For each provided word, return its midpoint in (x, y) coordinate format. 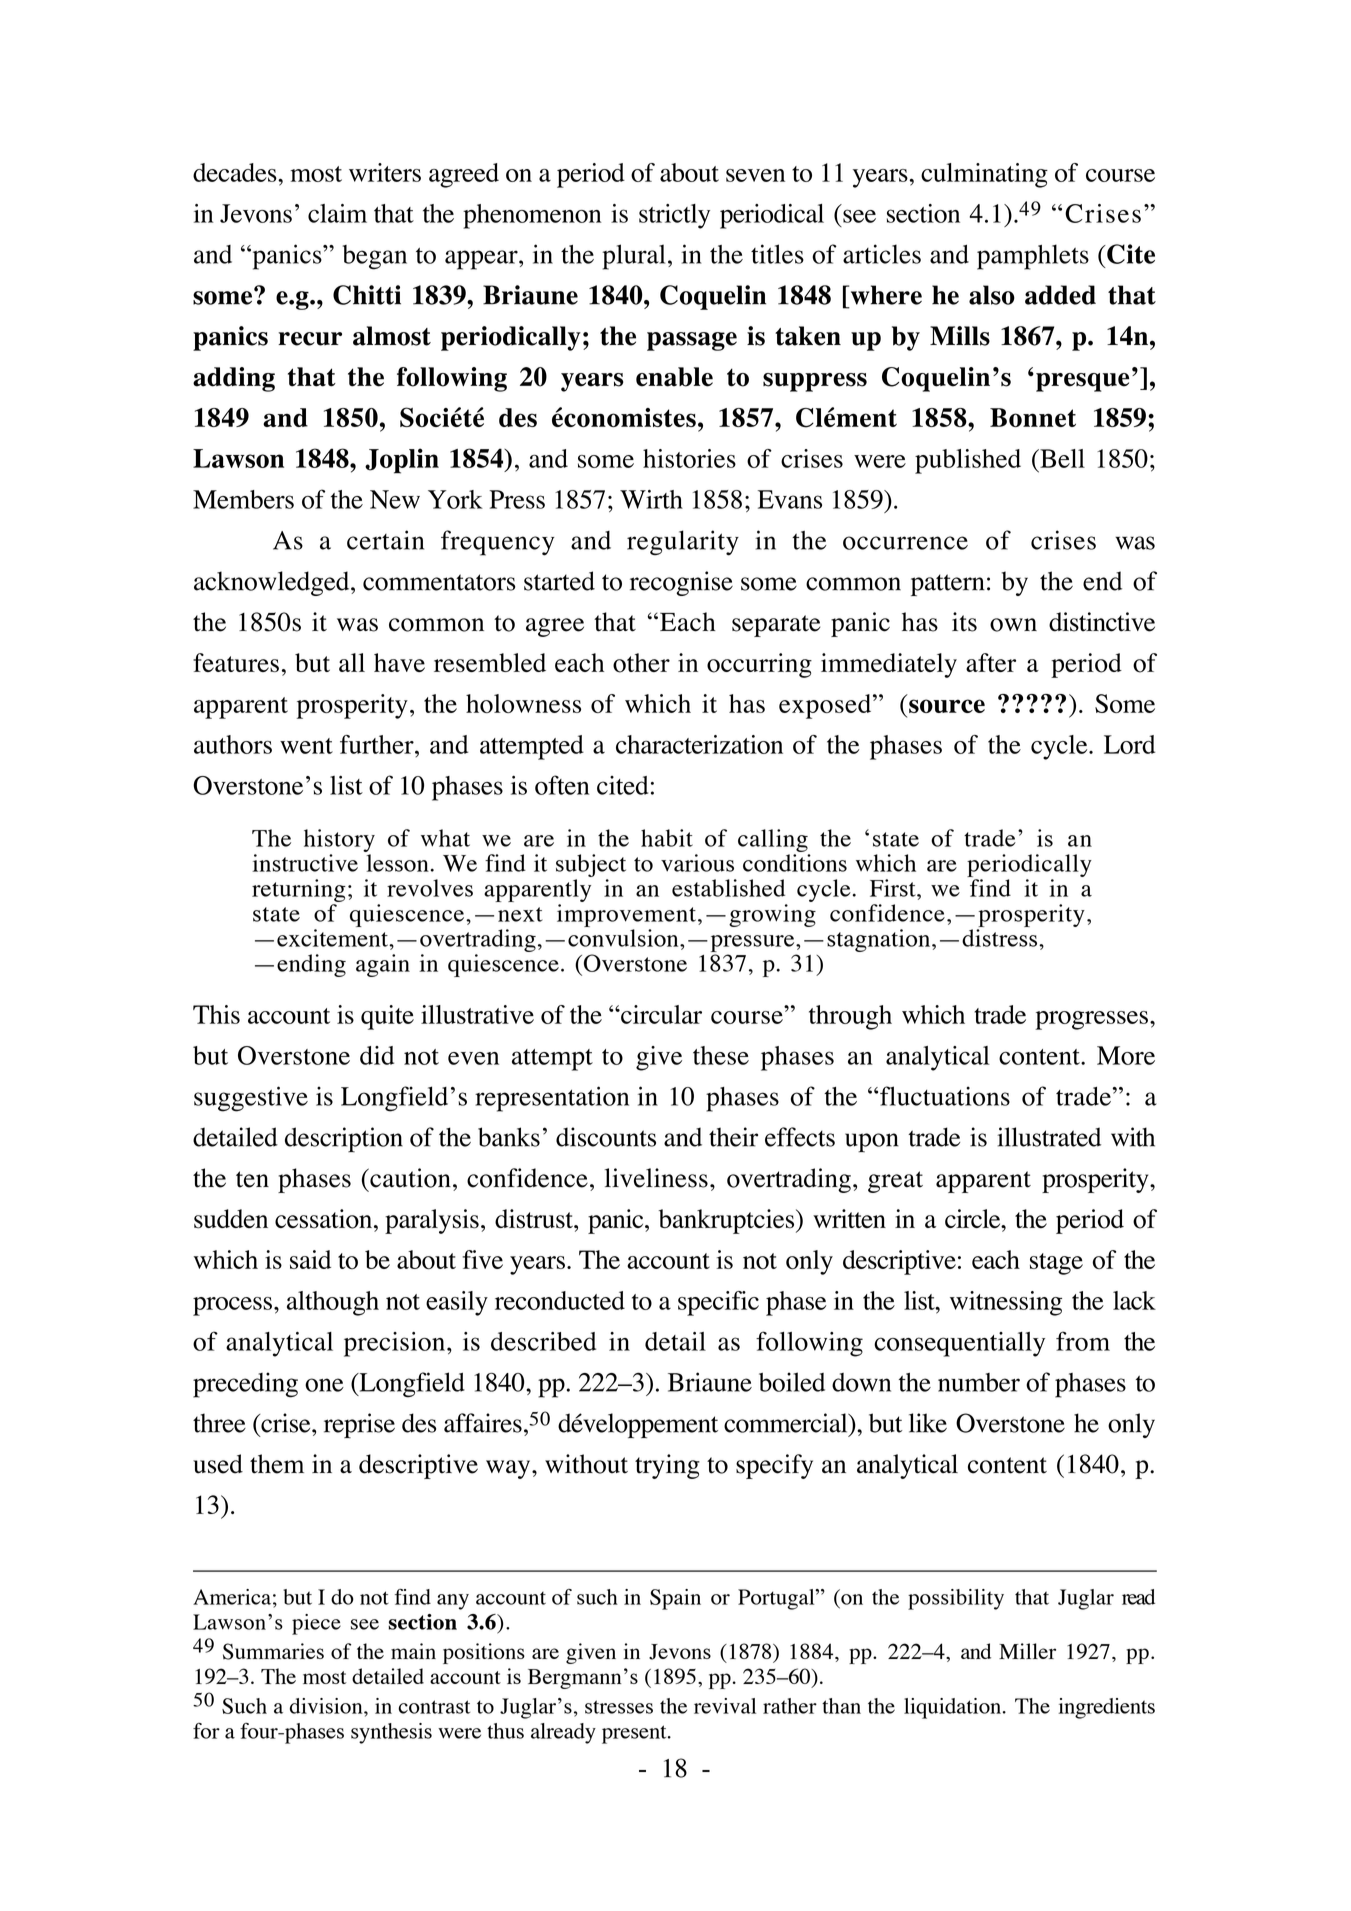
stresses (619, 1707)
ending (311, 965)
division (327, 1706)
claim (337, 213)
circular (660, 1014)
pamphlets (1033, 257)
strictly (674, 216)
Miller (1027, 1651)
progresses (1091, 1020)
